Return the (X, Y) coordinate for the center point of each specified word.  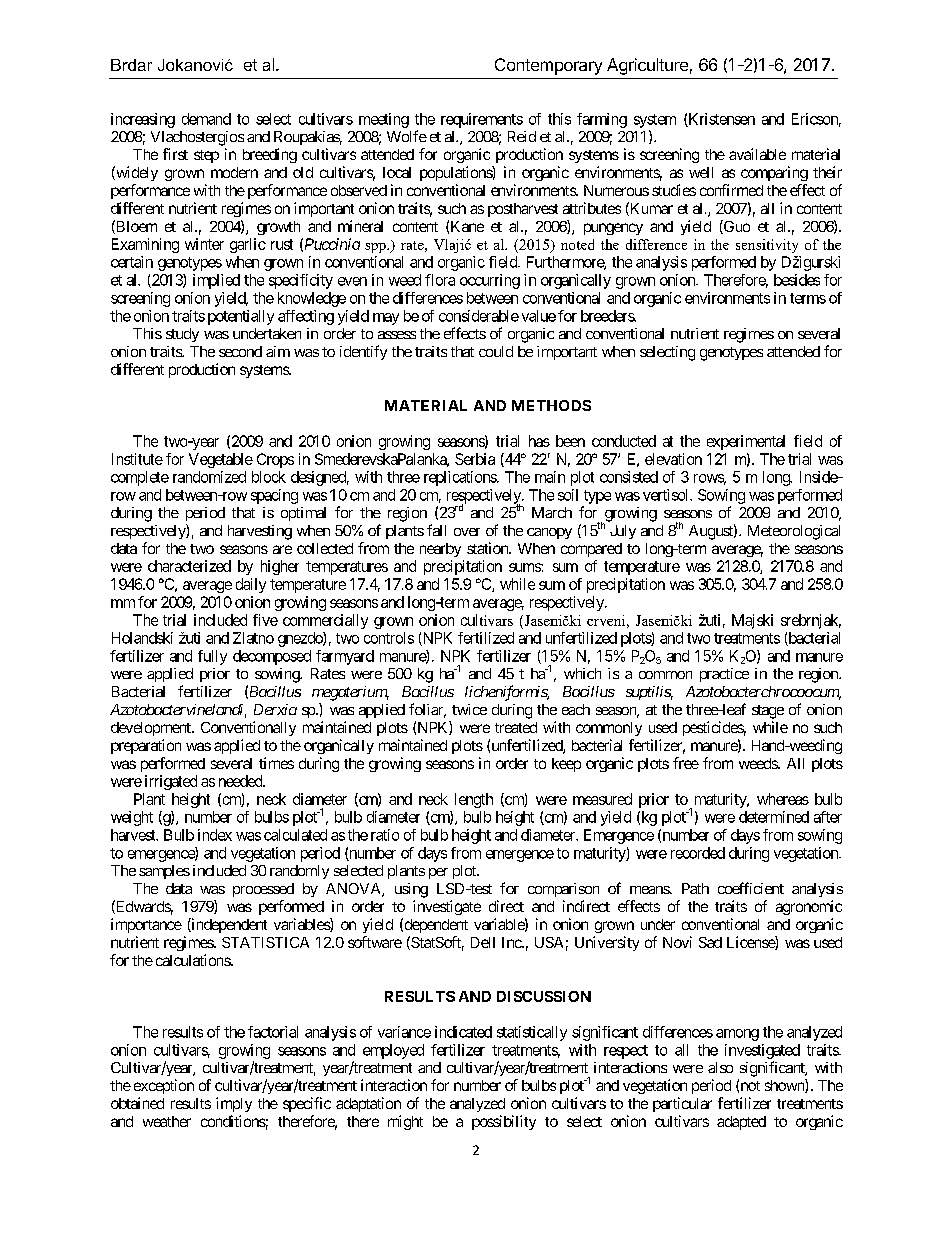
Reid (522, 136)
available (757, 154)
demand (206, 119)
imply (234, 1104)
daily (251, 585)
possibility (504, 1122)
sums (525, 567)
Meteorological (794, 532)
